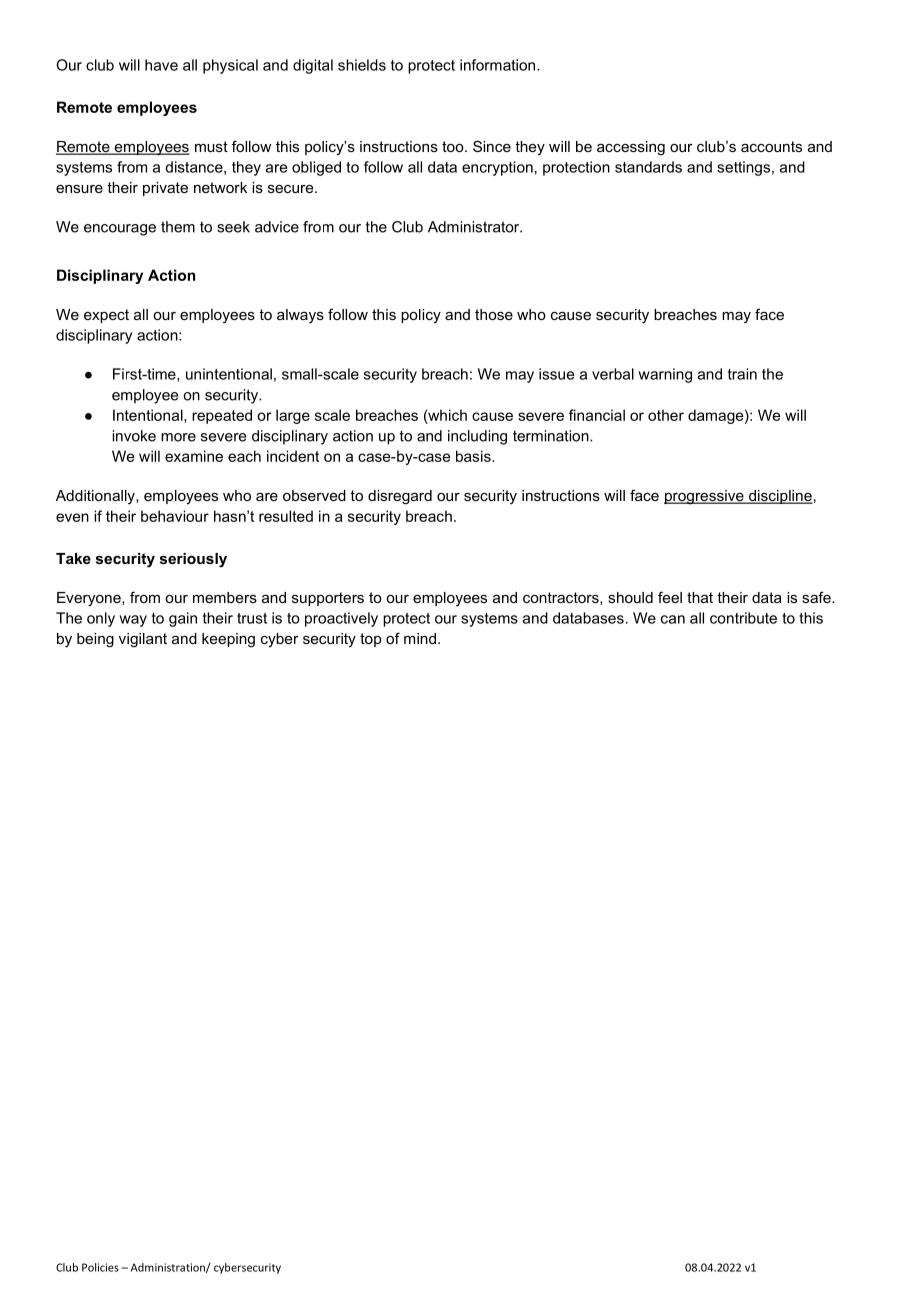 This screenshot has width=924, height=1308. I want to click on have, so click(161, 65).
